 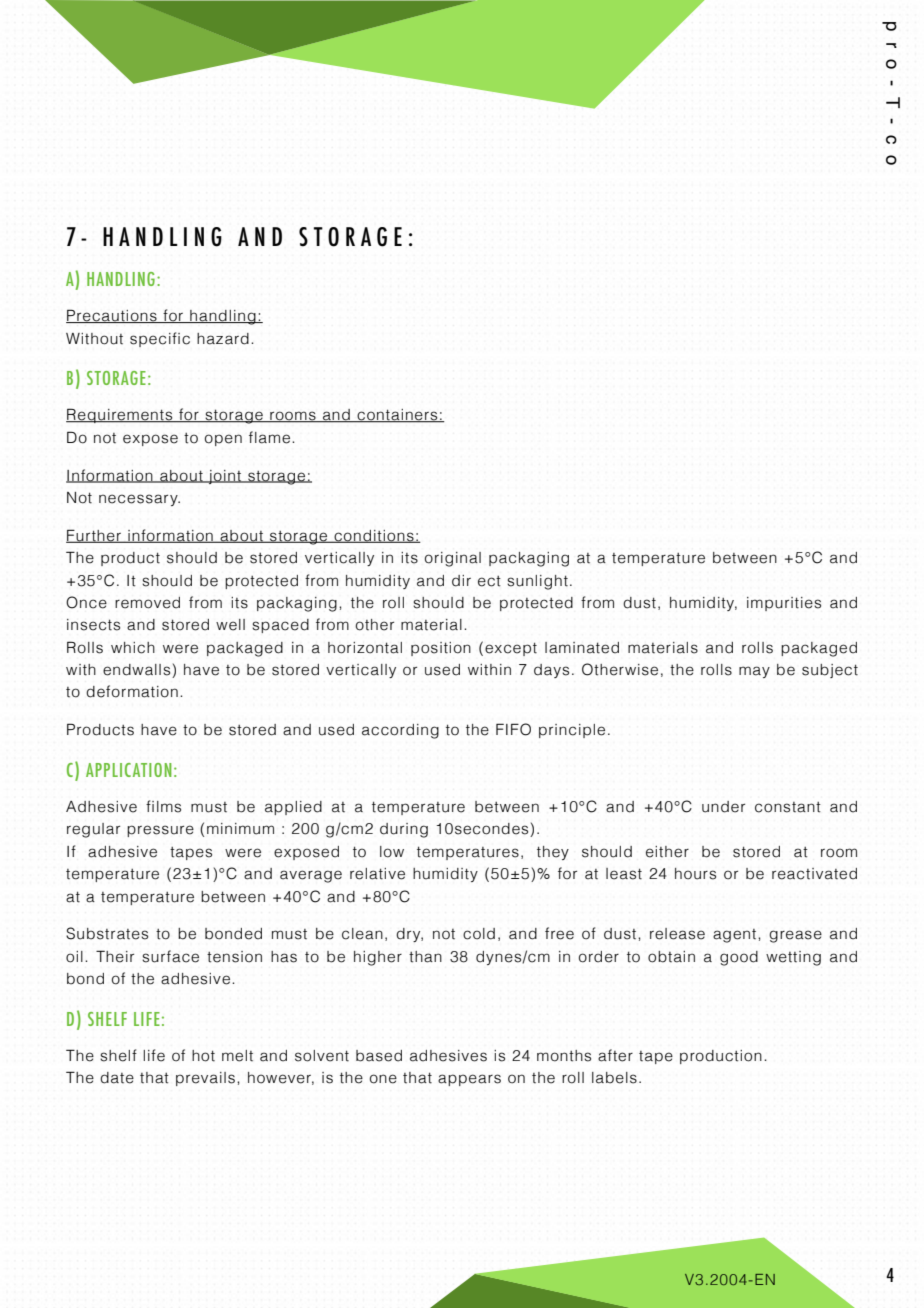 What do you see at coordinates (404, 830) in the document?
I see `during` at bounding box center [404, 830].
